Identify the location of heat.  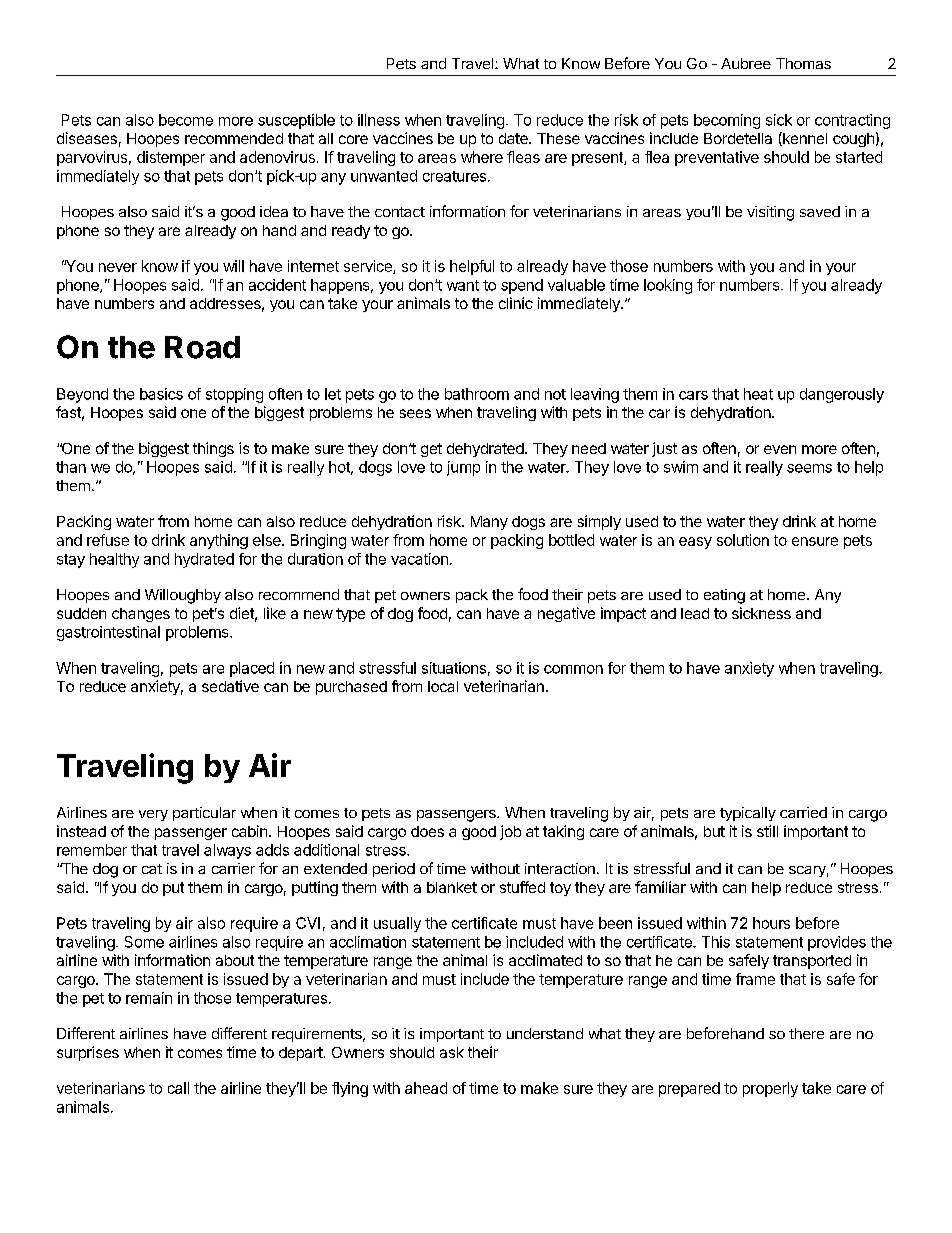
(758, 394).
